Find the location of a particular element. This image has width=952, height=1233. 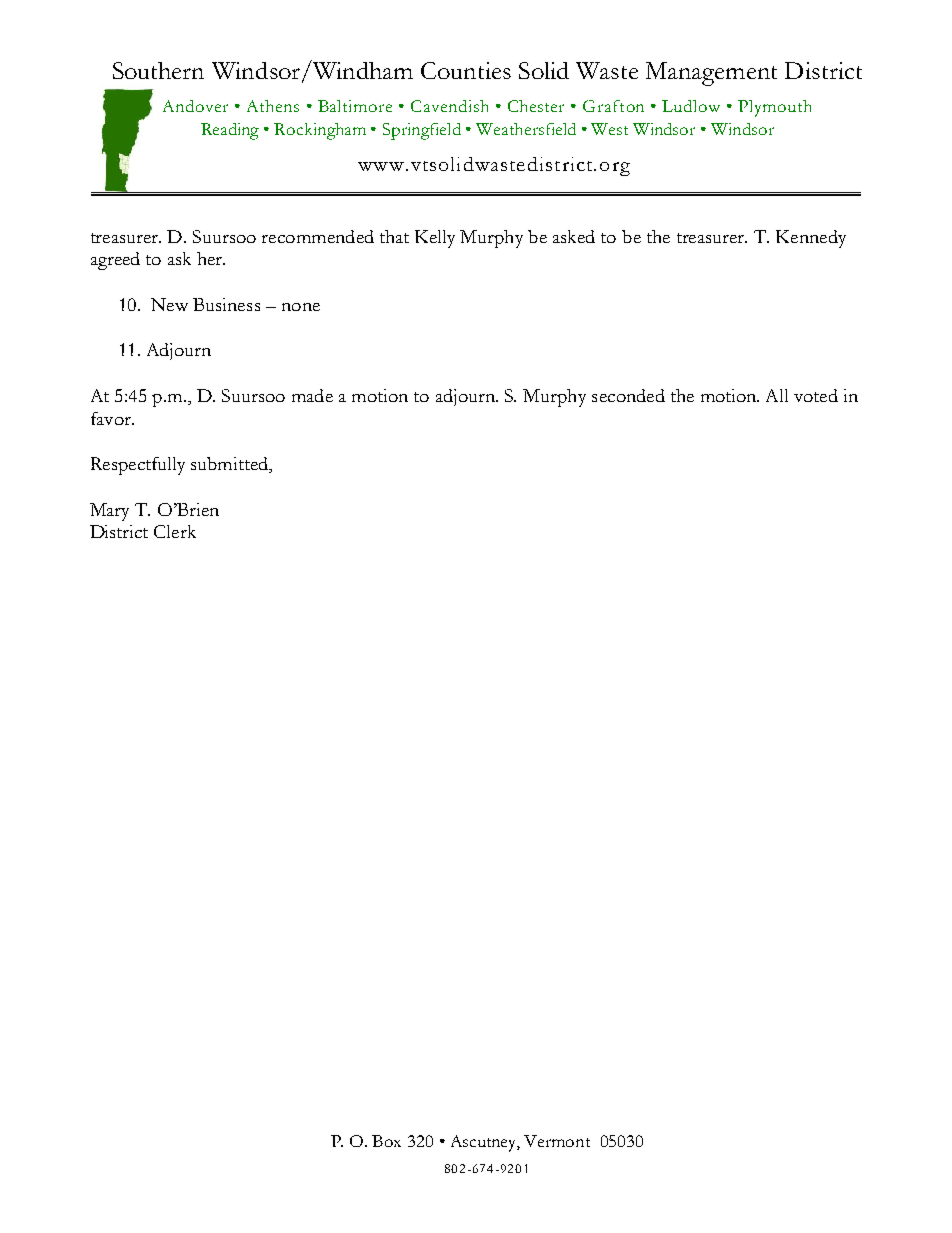

Ludlow is located at coordinates (691, 106).
